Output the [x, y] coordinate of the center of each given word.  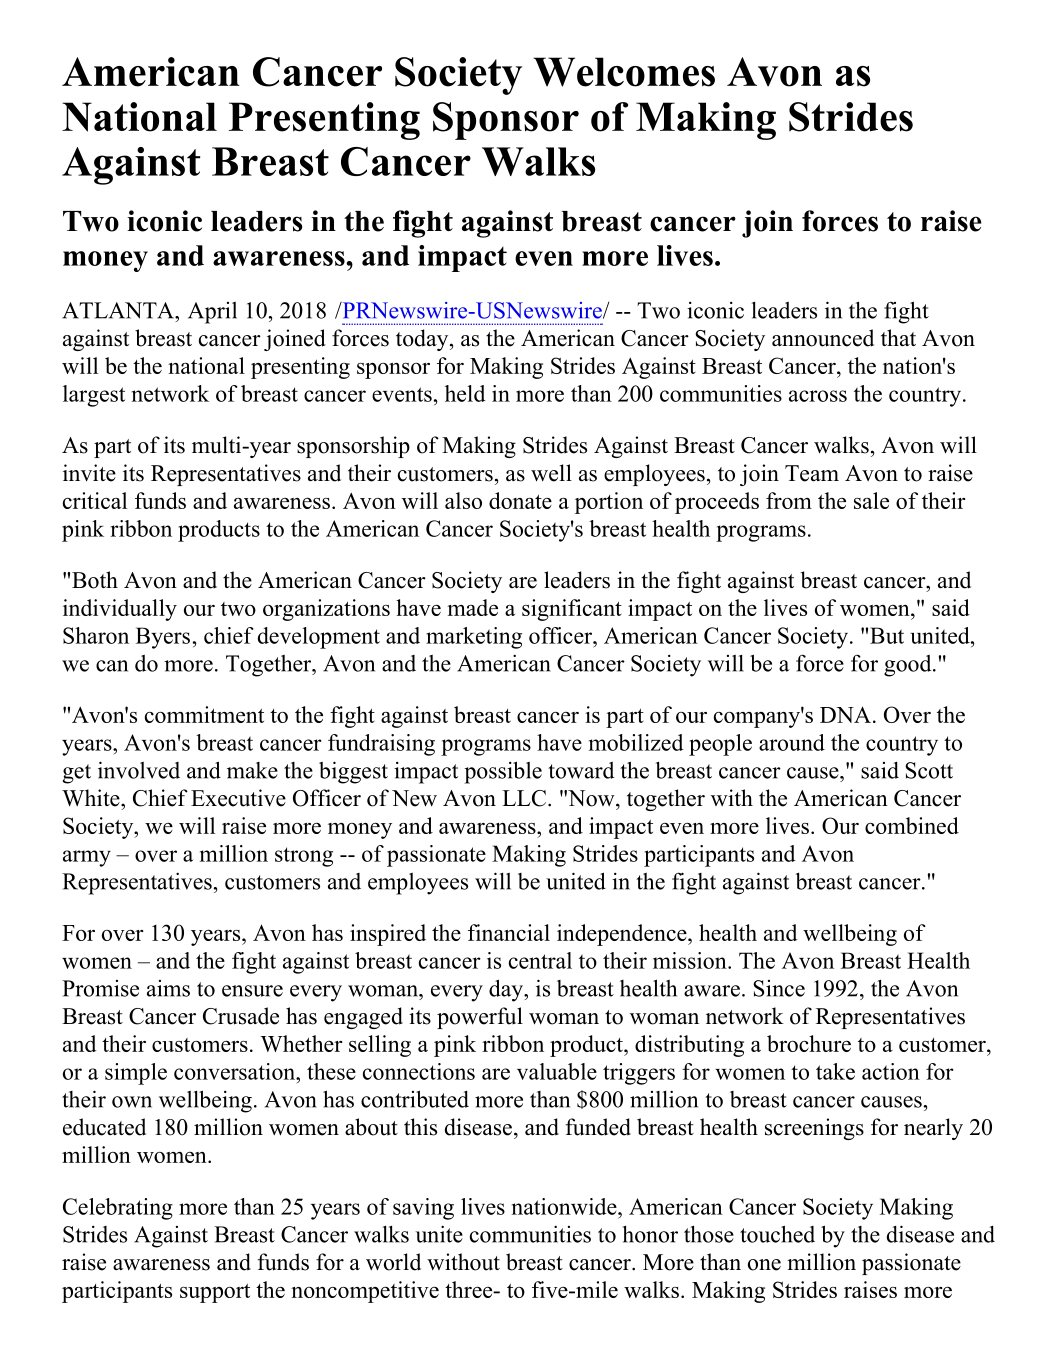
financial [509, 932]
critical [95, 500]
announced [823, 338]
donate [520, 500]
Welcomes [624, 72]
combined [912, 825]
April [212, 313]
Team [812, 473]
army [87, 858]
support [215, 1293]
